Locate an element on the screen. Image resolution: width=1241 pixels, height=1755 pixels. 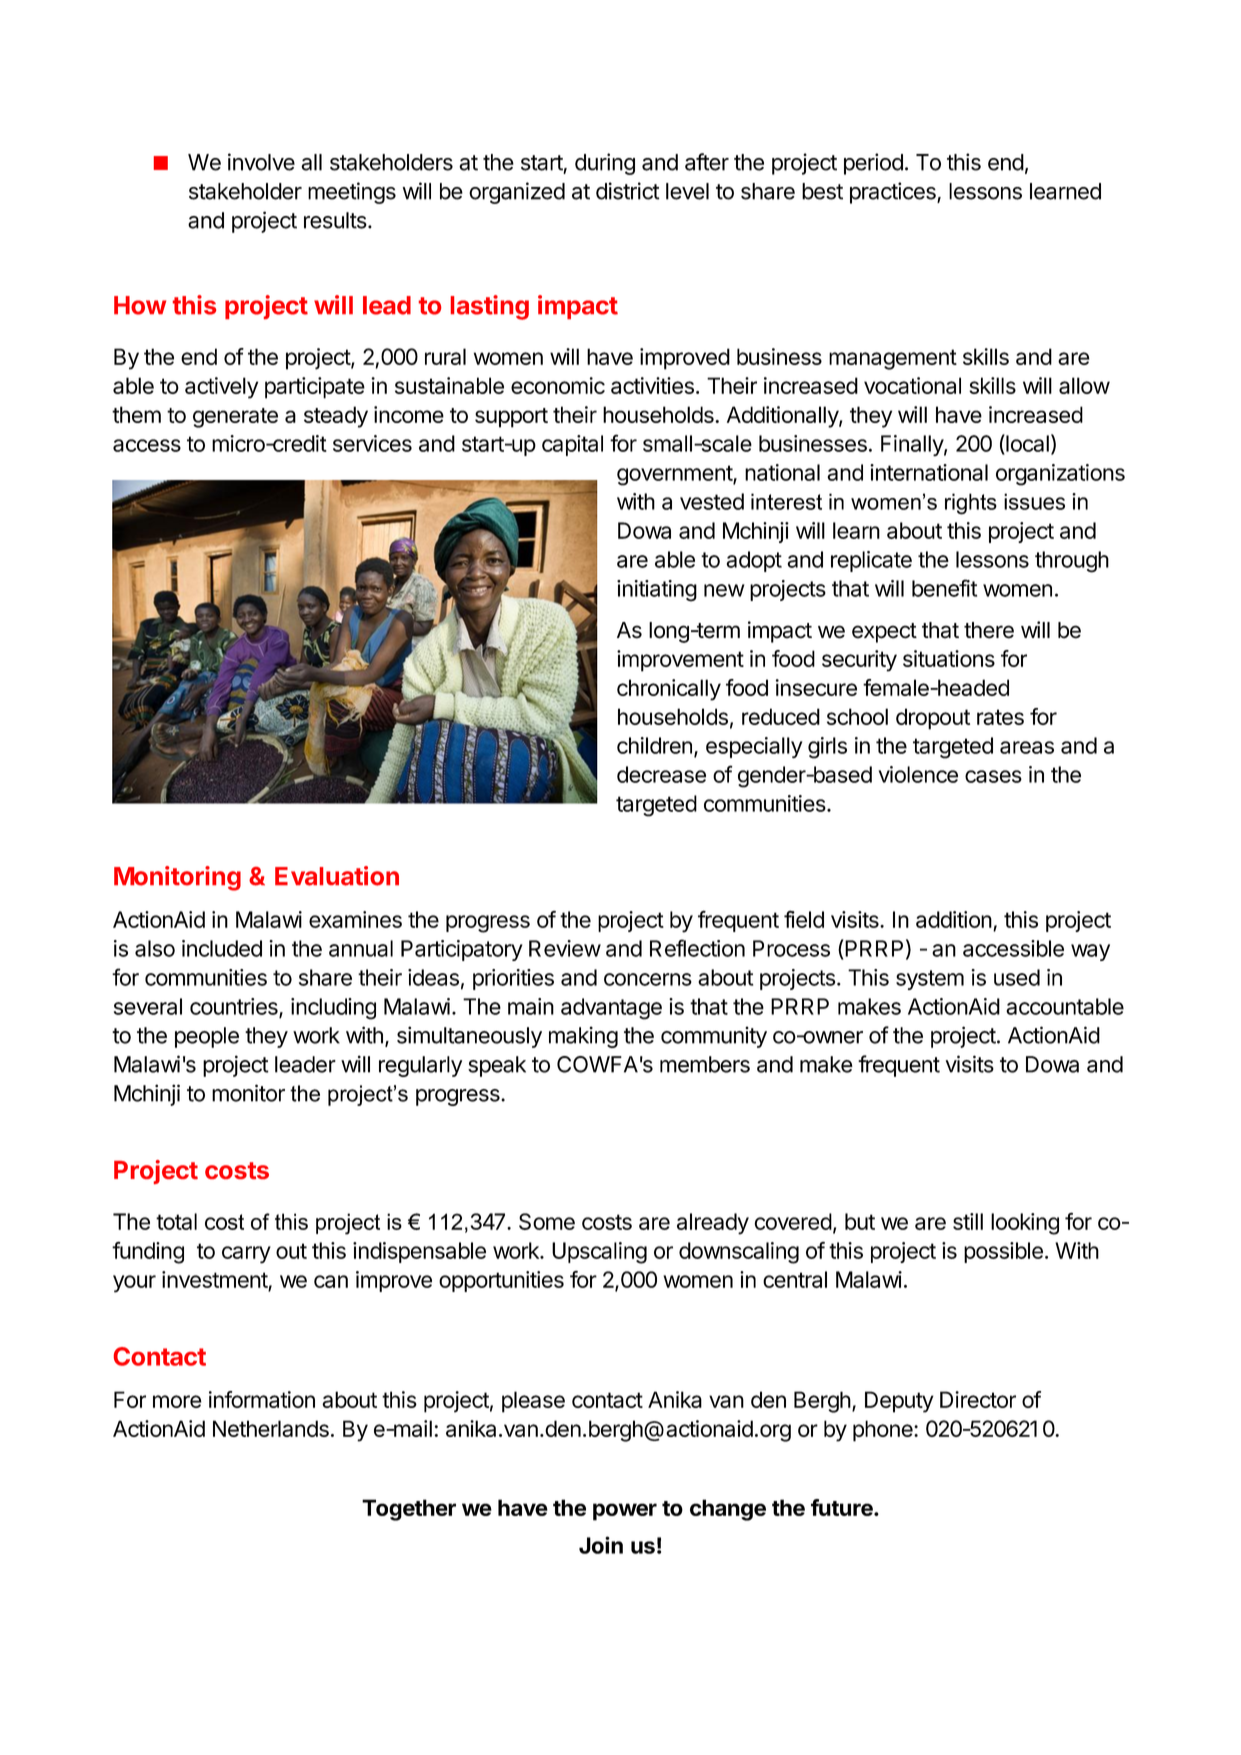
initiating is located at coordinates (657, 591).
